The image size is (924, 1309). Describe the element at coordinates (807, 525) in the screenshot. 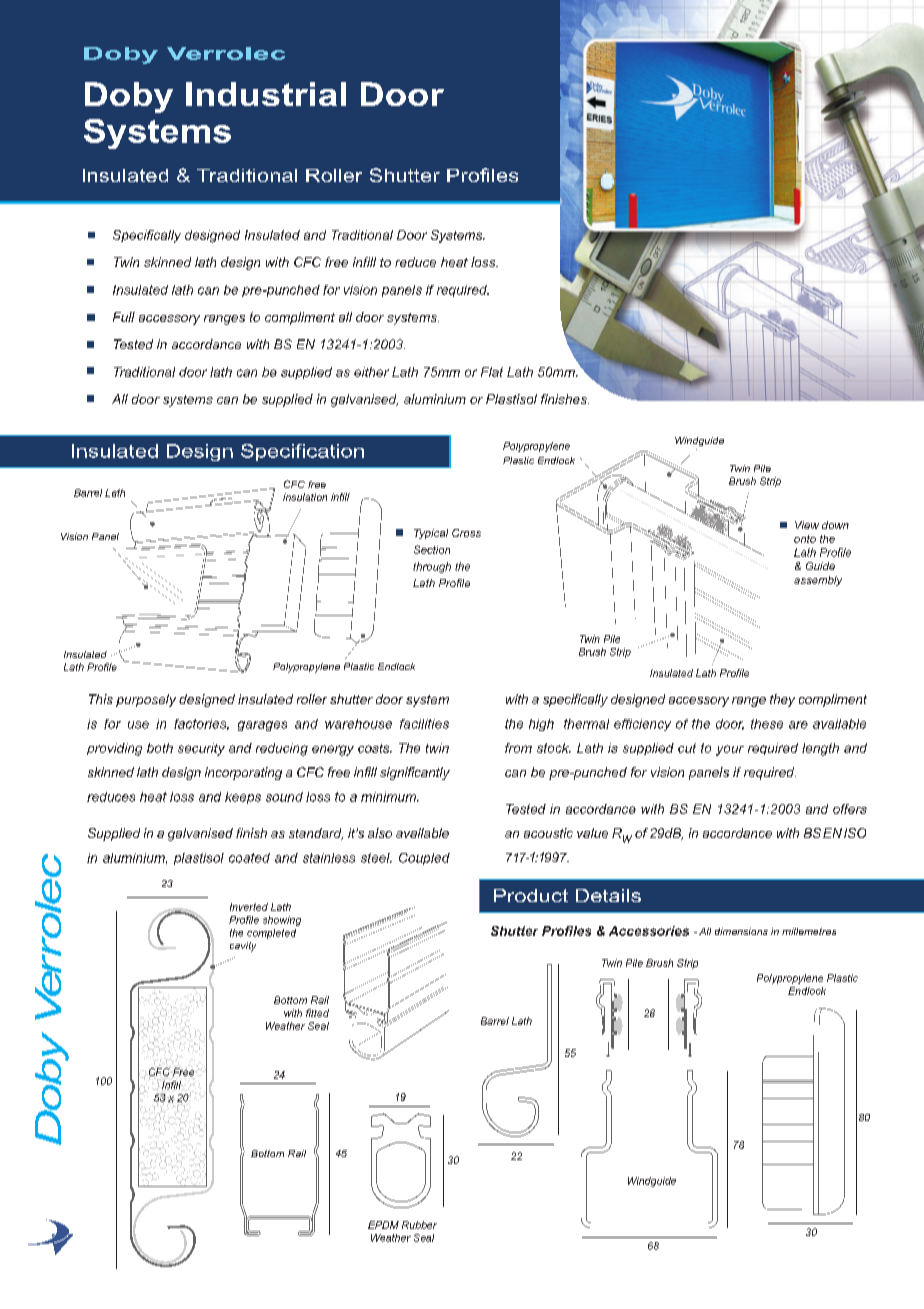

I see `View` at that location.
